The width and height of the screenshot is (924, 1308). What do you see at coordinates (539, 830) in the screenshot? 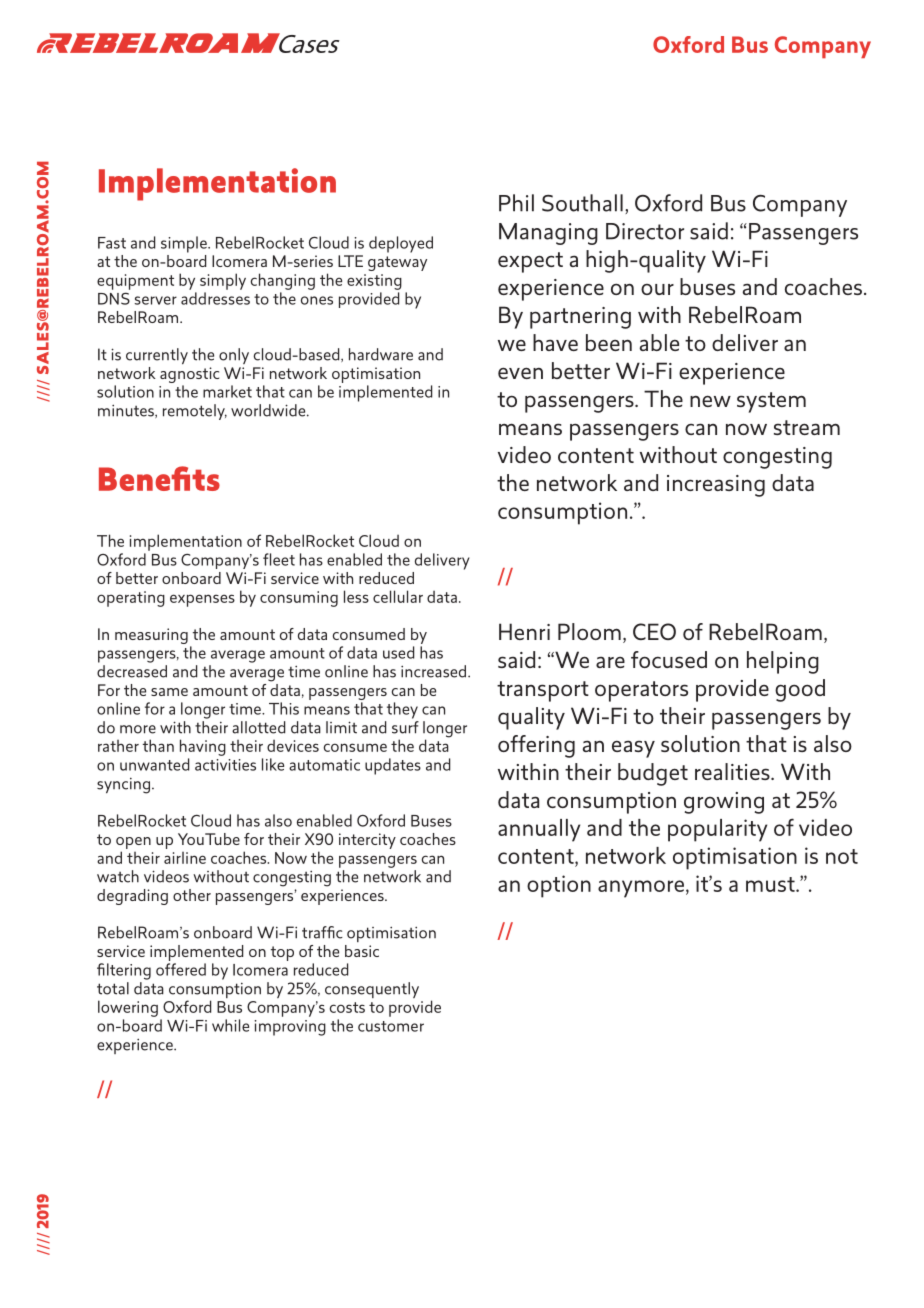
I see `annually` at bounding box center [539, 830].
